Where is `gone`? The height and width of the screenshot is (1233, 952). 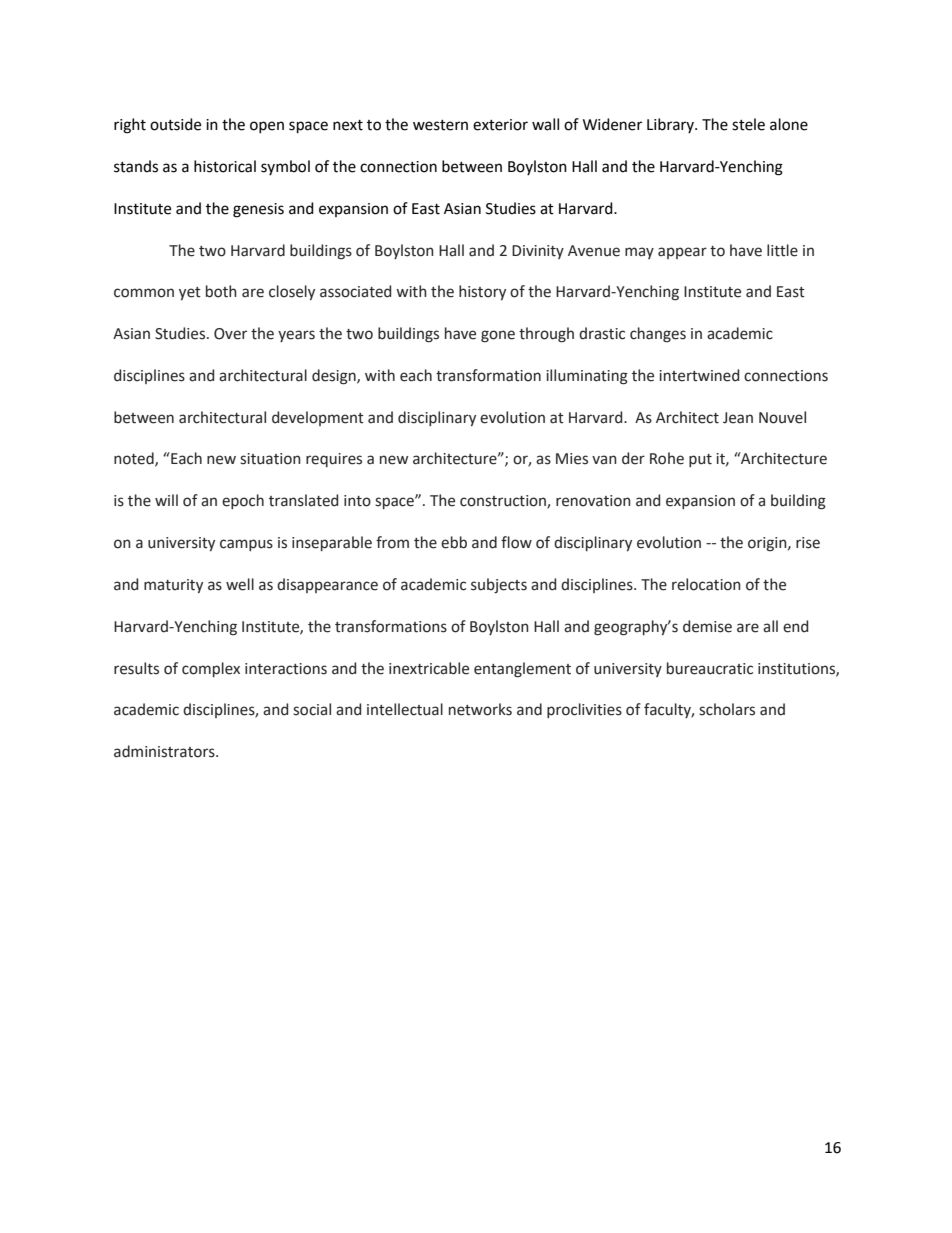
gone is located at coordinates (498, 336).
